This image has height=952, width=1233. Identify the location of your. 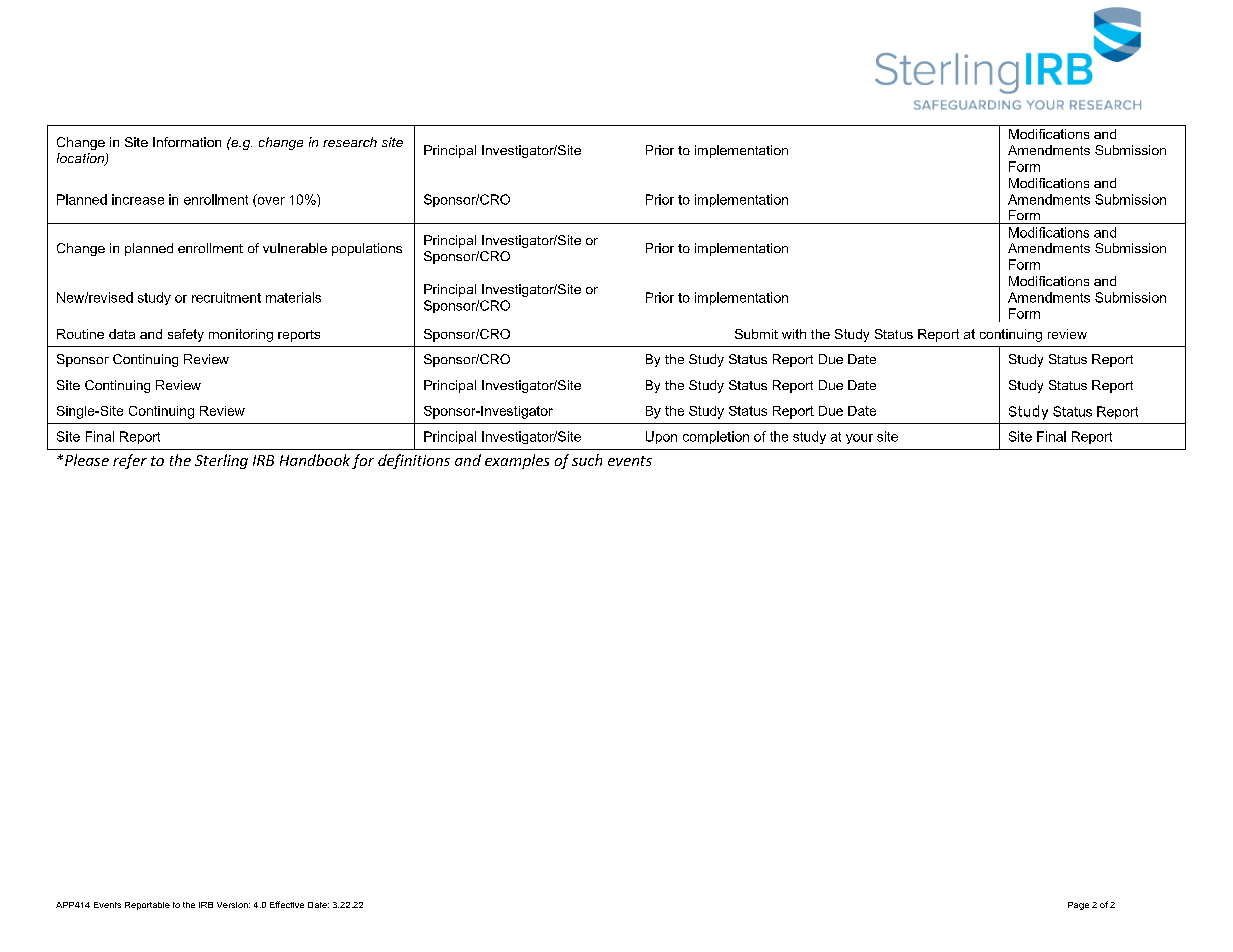
(859, 439).
